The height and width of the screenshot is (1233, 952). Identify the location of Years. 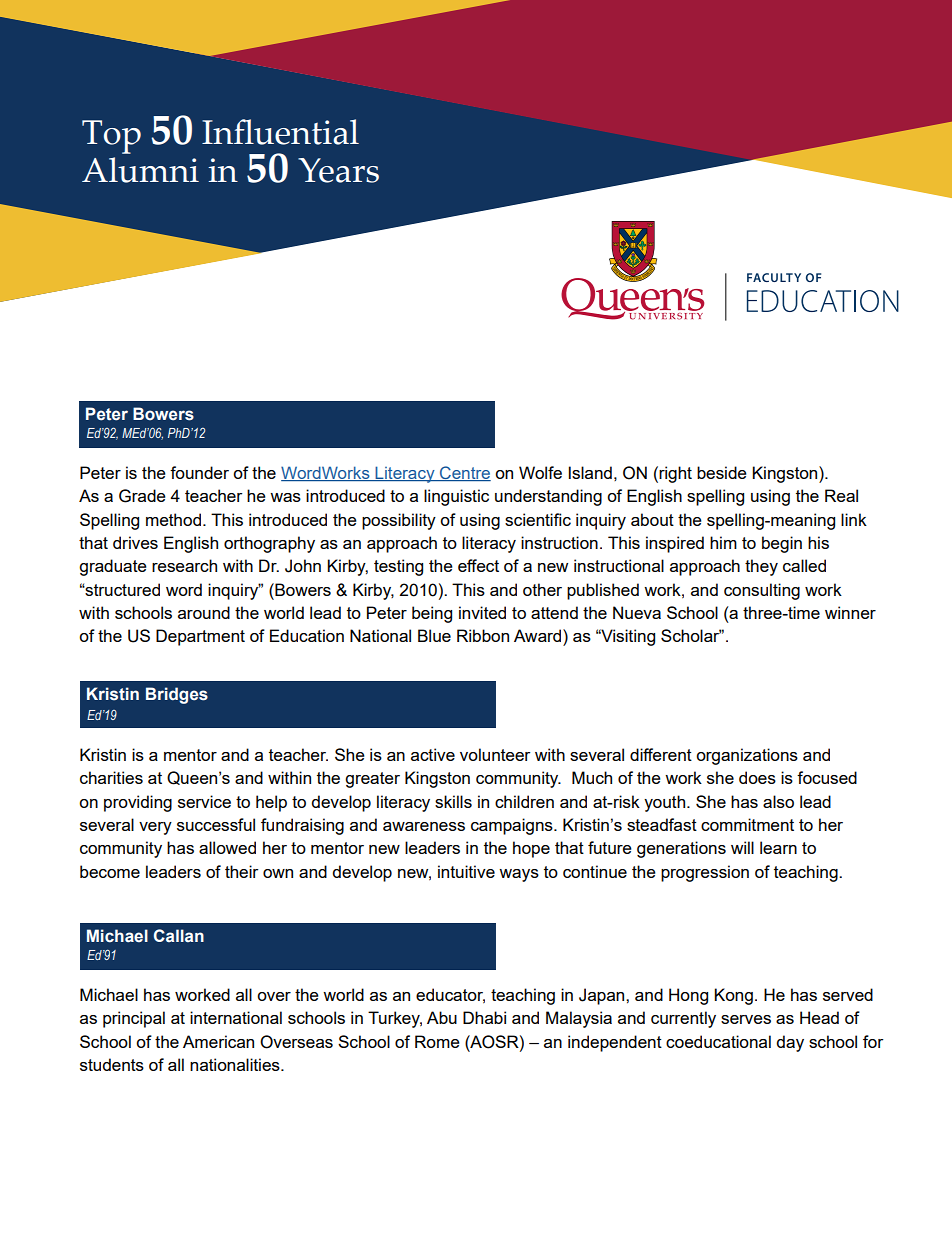
(338, 170).
